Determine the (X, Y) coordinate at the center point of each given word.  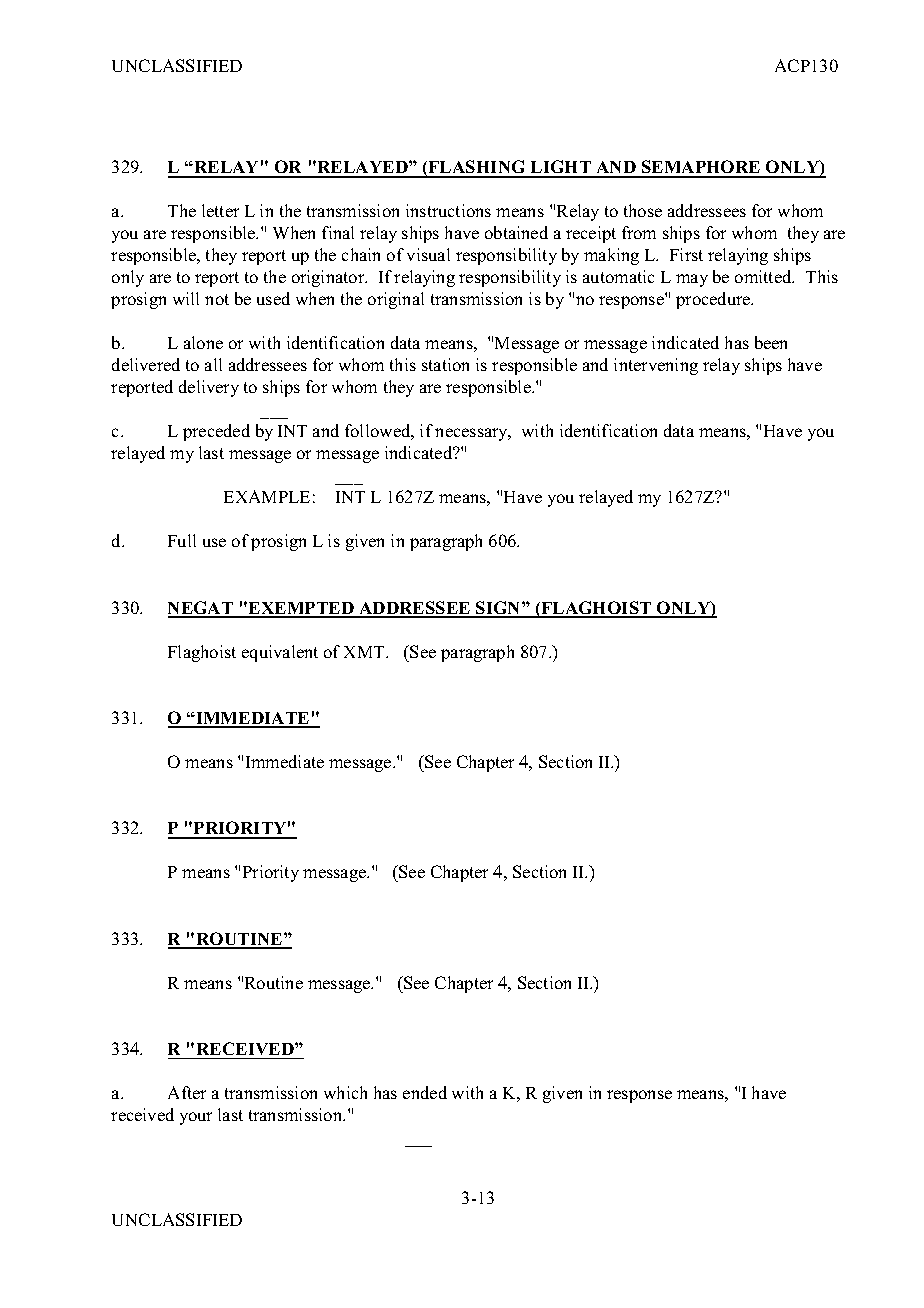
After (187, 1092)
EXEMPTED (301, 609)
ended (425, 1092)
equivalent (280, 653)
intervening (656, 366)
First (686, 254)
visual (428, 254)
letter (220, 210)
